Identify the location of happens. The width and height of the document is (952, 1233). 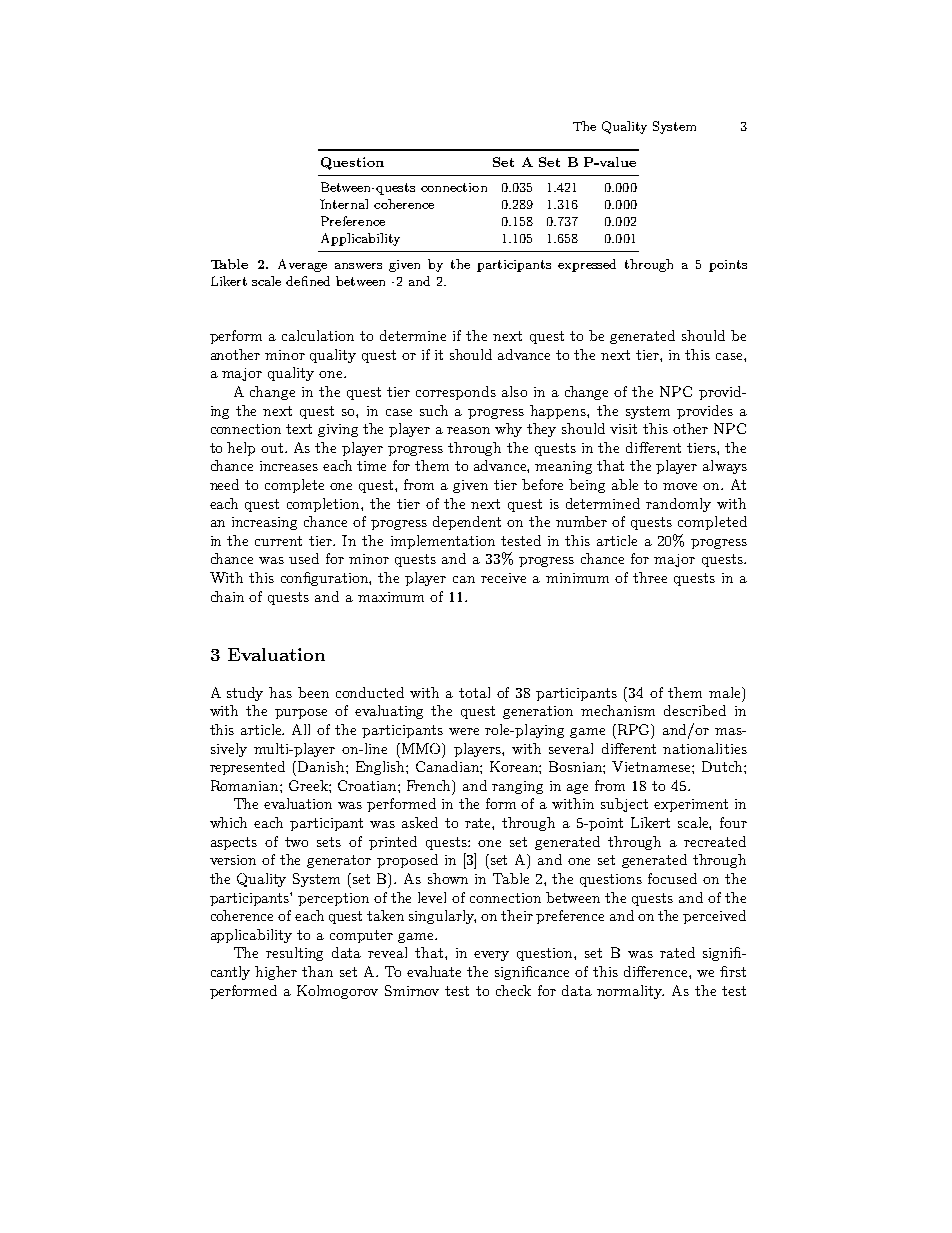
(559, 412).
